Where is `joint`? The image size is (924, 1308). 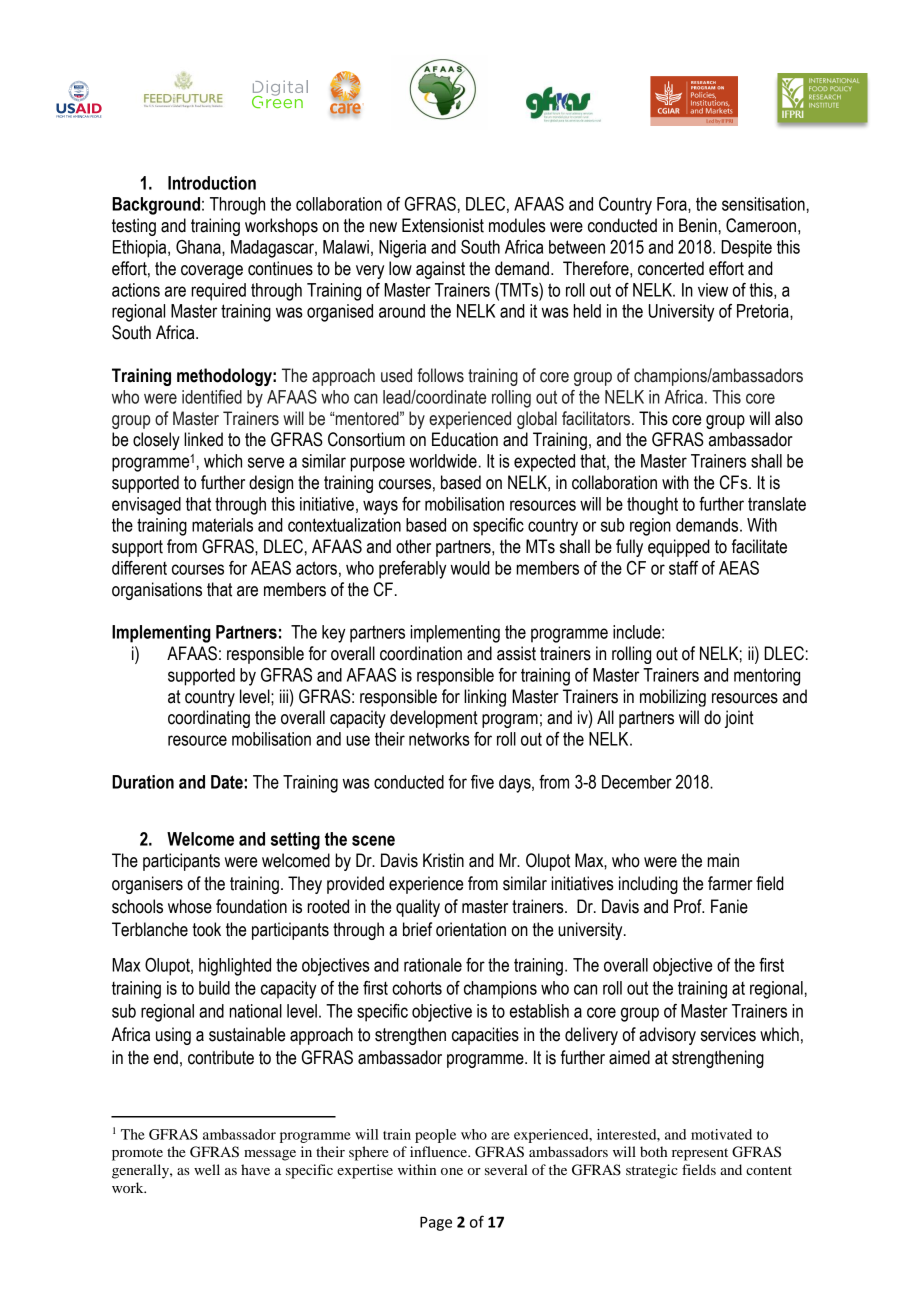 joint is located at coordinates (739, 719).
